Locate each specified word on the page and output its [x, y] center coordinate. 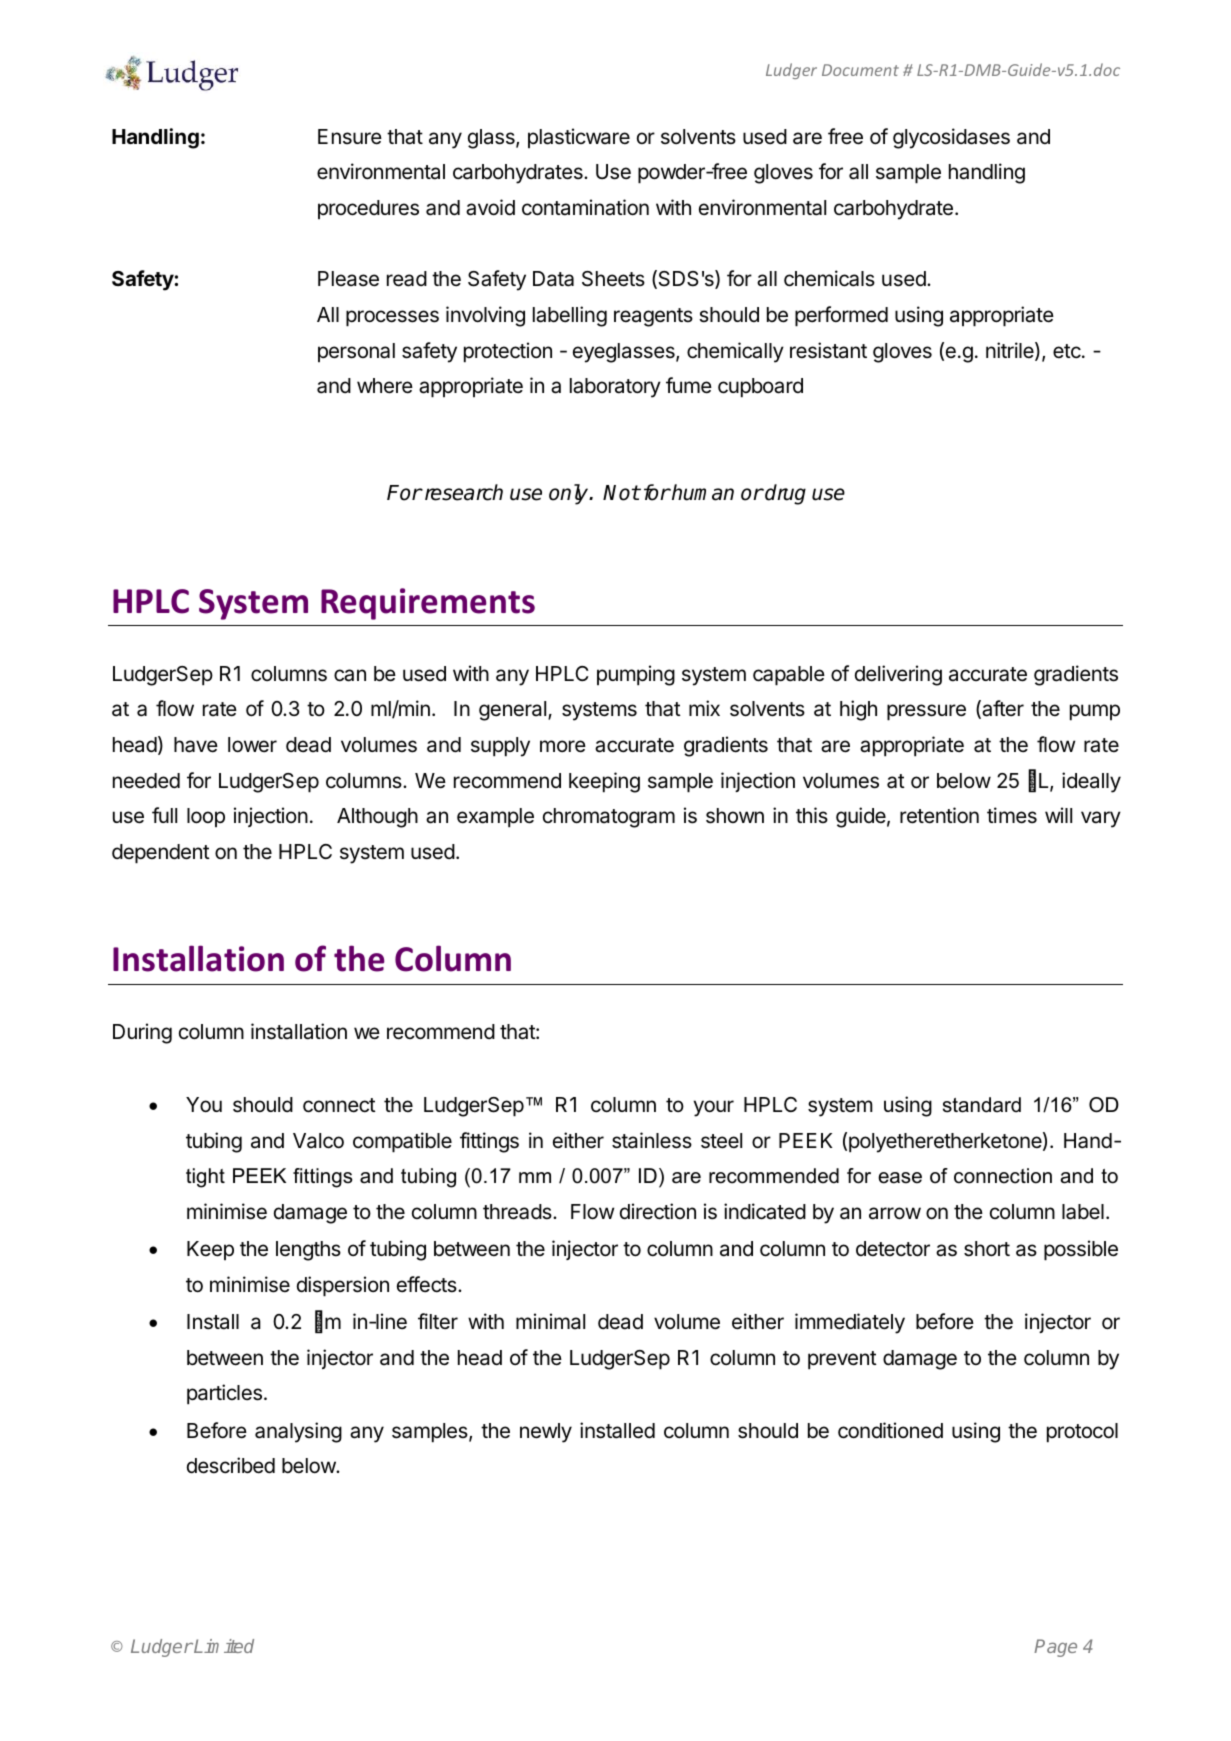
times [1012, 815]
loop [206, 817]
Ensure [350, 137]
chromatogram [609, 818]
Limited [223, 1646]
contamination [585, 207]
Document [860, 70]
